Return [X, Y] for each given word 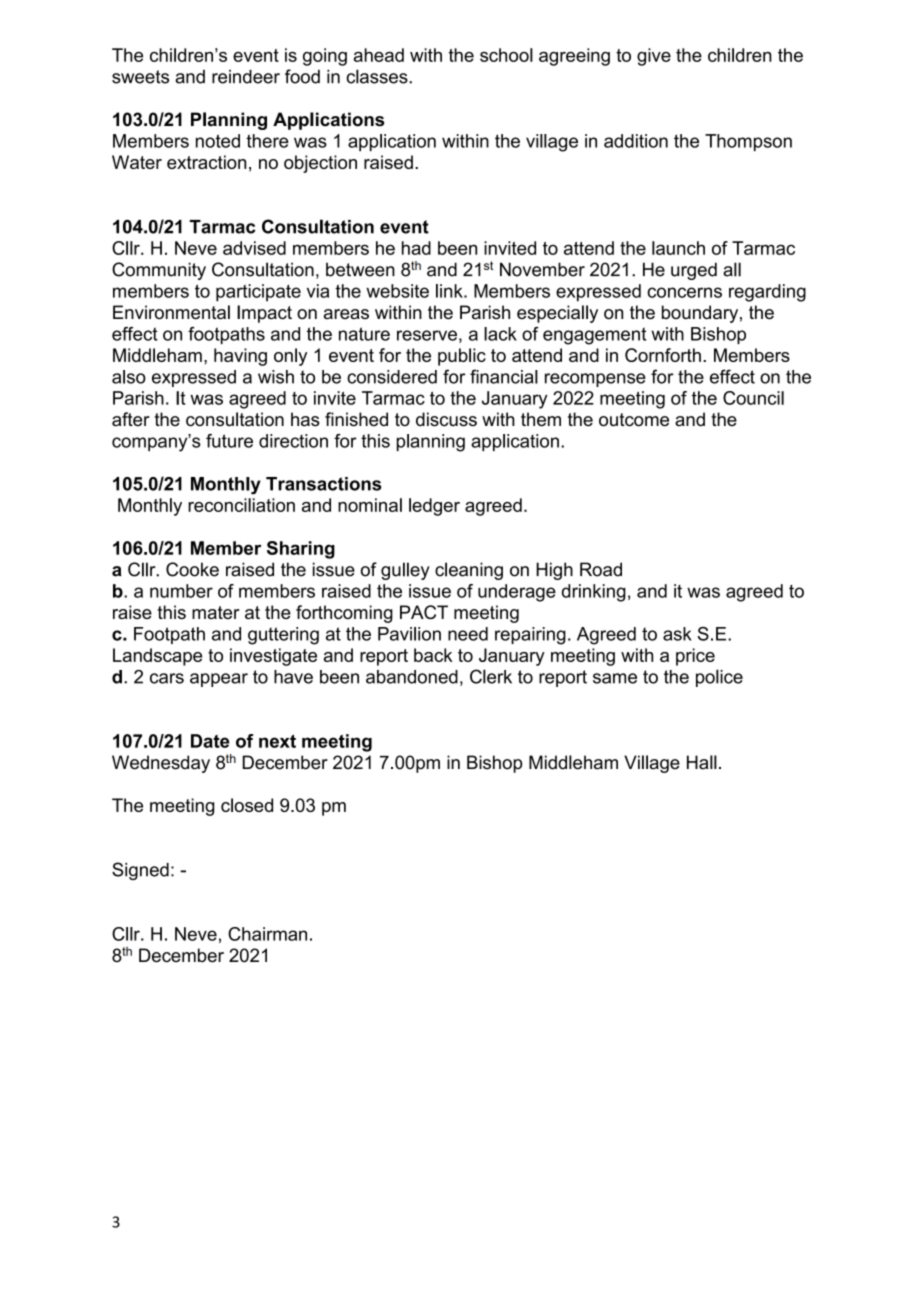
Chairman [267, 934]
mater [216, 612]
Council [753, 398]
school [506, 55]
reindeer [246, 76]
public [462, 357]
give [654, 57]
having [240, 357]
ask [677, 634]
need [468, 634]
